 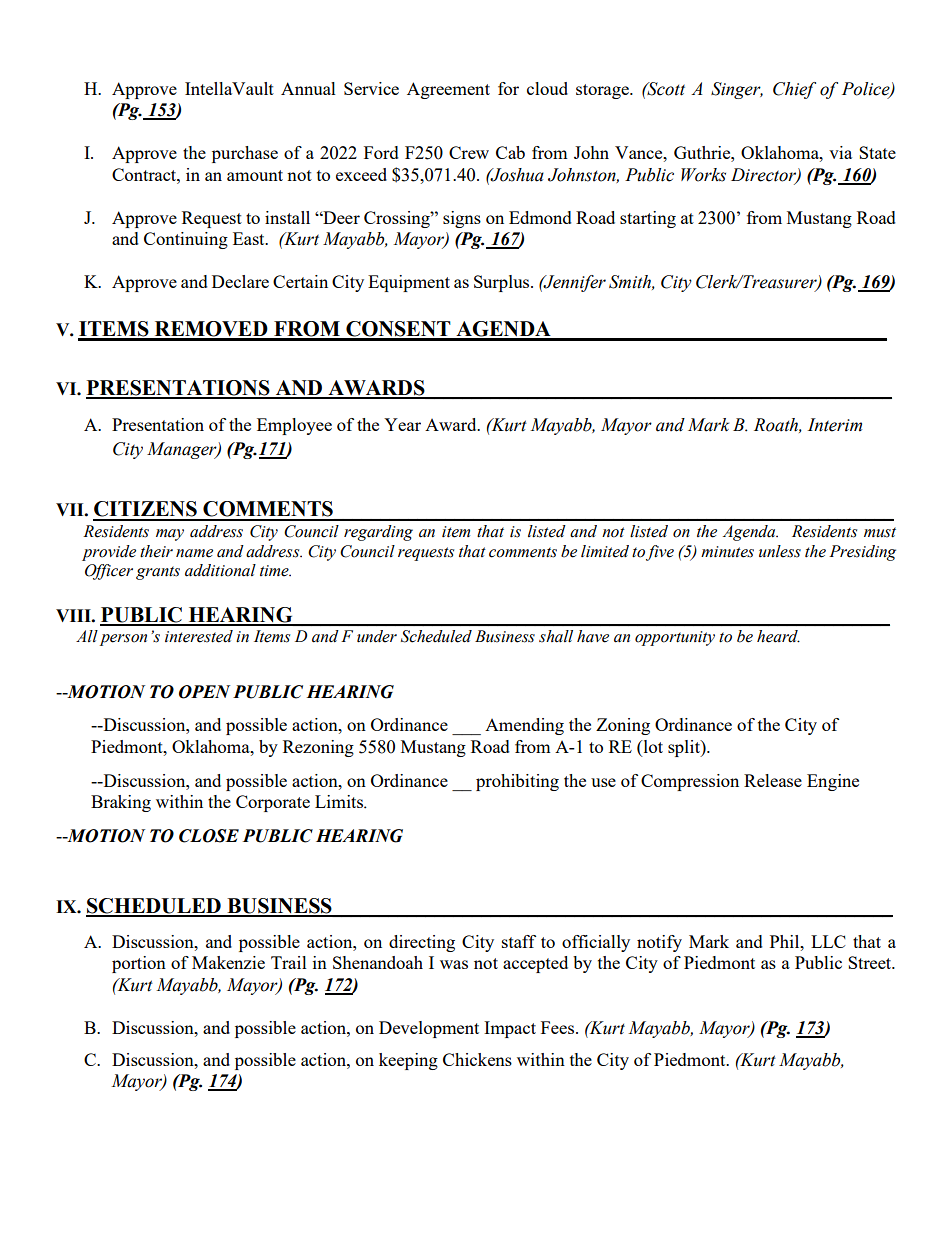 I want to click on Release, so click(x=773, y=780).
